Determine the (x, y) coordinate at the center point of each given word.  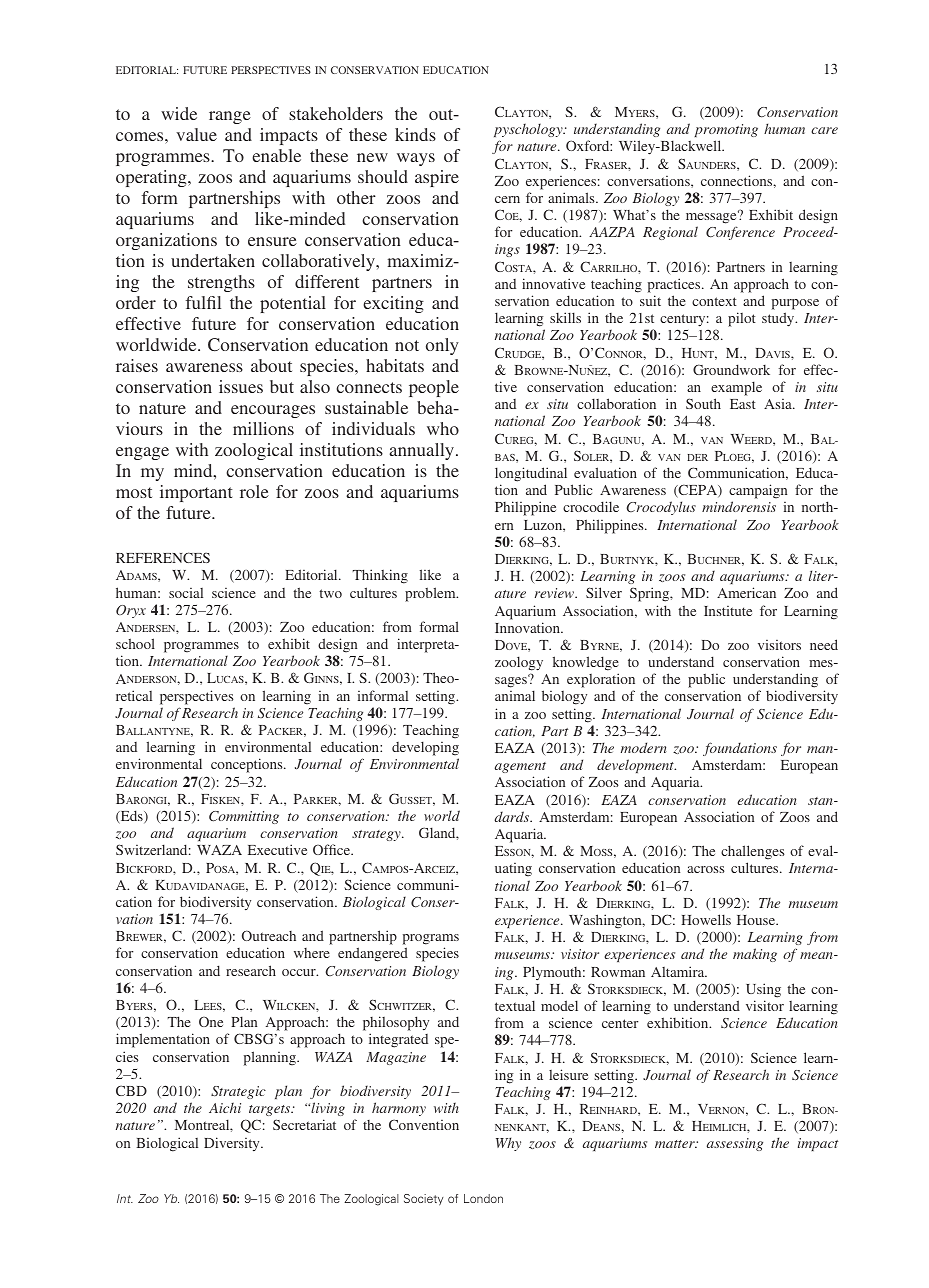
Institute (728, 611)
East (743, 404)
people (434, 388)
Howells (706, 919)
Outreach (269, 935)
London (483, 1198)
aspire (437, 178)
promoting (726, 130)
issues (241, 386)
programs (431, 941)
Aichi (225, 1108)
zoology (519, 663)
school (135, 643)
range (230, 117)
